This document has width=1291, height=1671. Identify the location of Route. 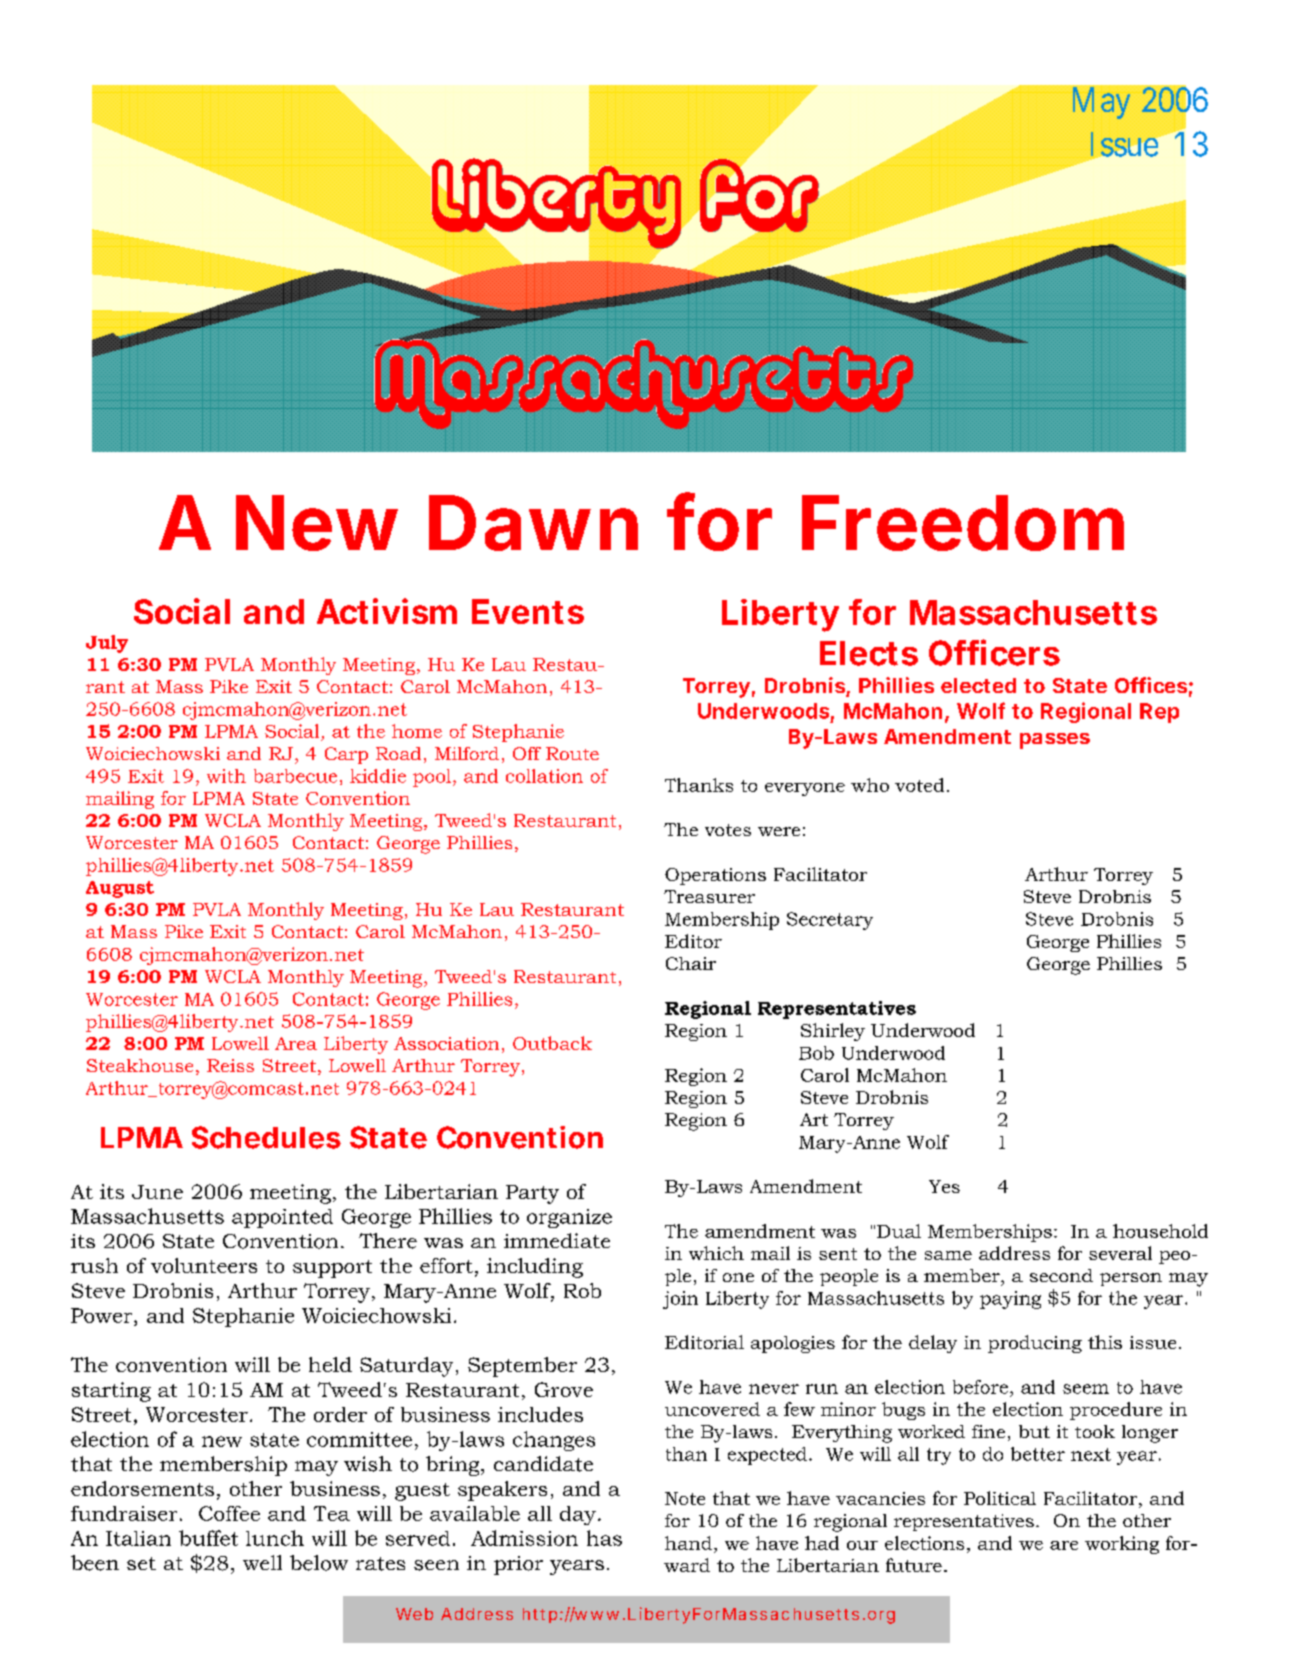
(572, 753).
